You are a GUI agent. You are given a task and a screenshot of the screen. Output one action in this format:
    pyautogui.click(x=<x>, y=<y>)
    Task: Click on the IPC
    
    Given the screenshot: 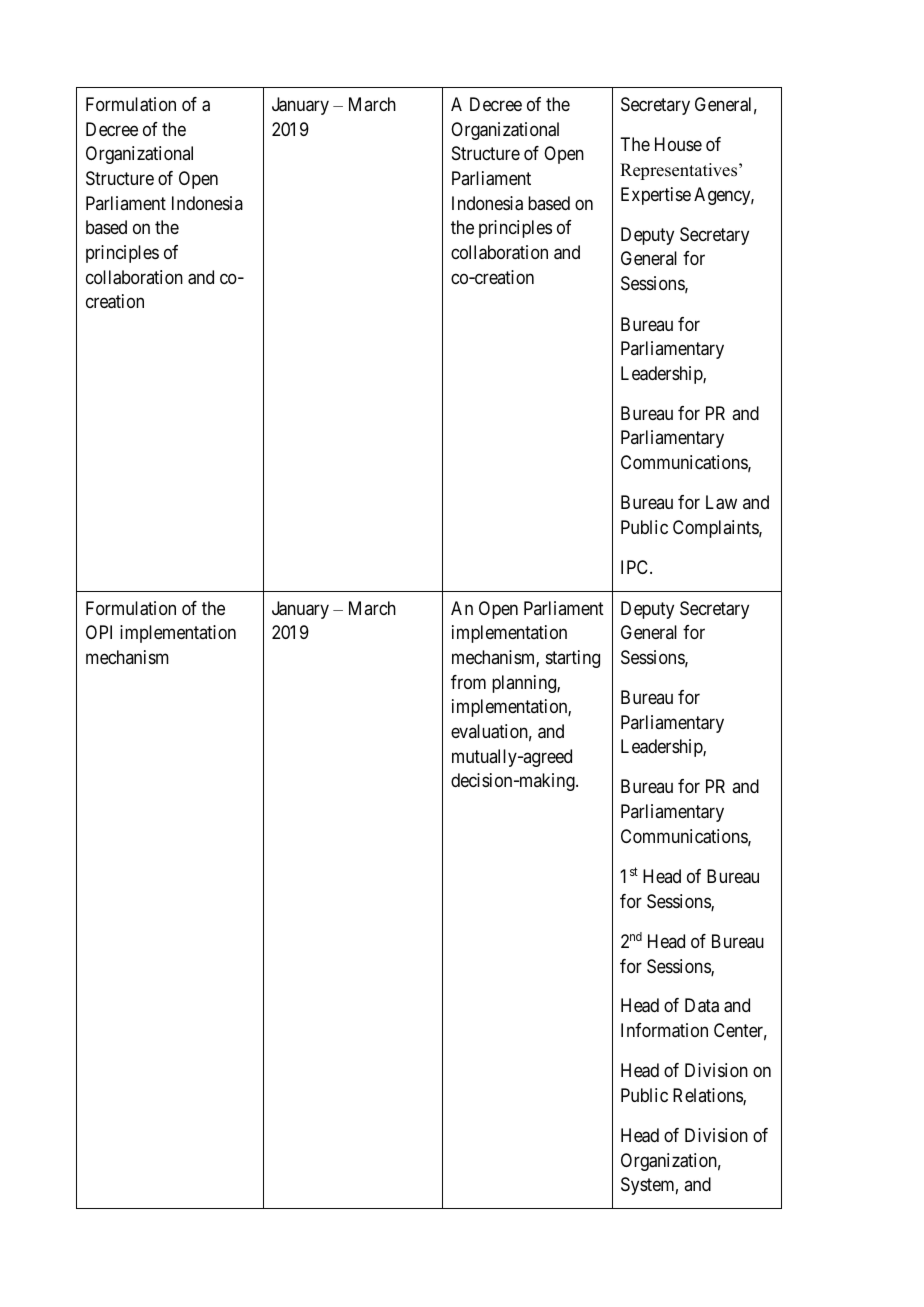 What is the action you would take?
    pyautogui.click(x=636, y=567)
